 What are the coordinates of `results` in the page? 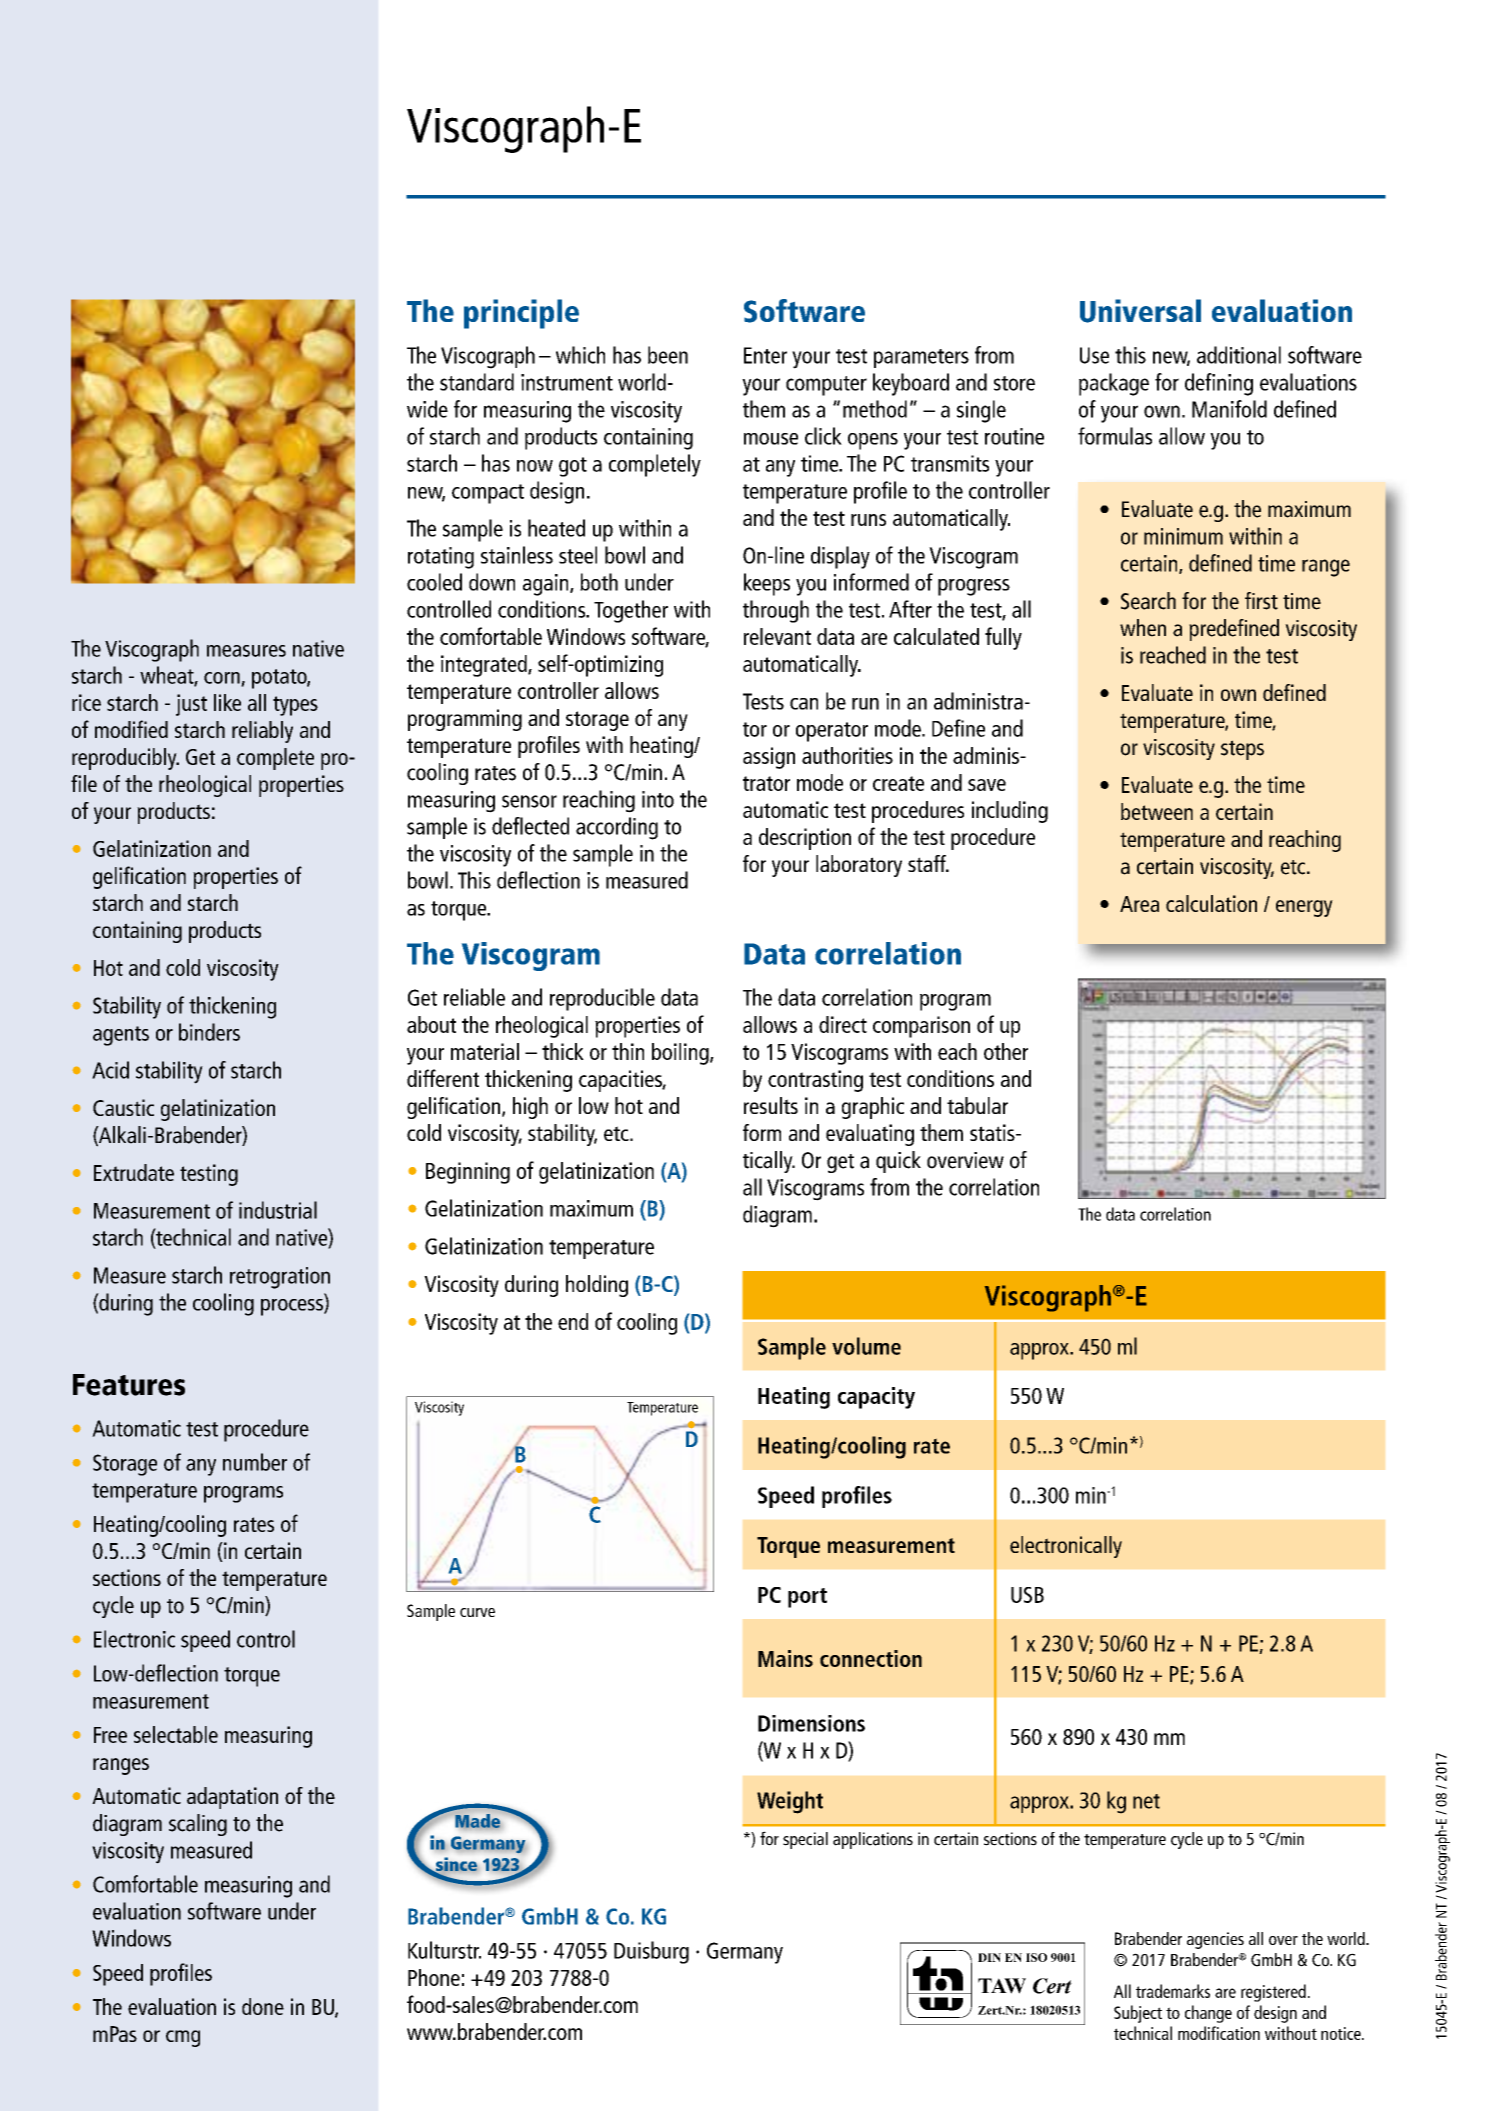 It's located at (771, 1105).
